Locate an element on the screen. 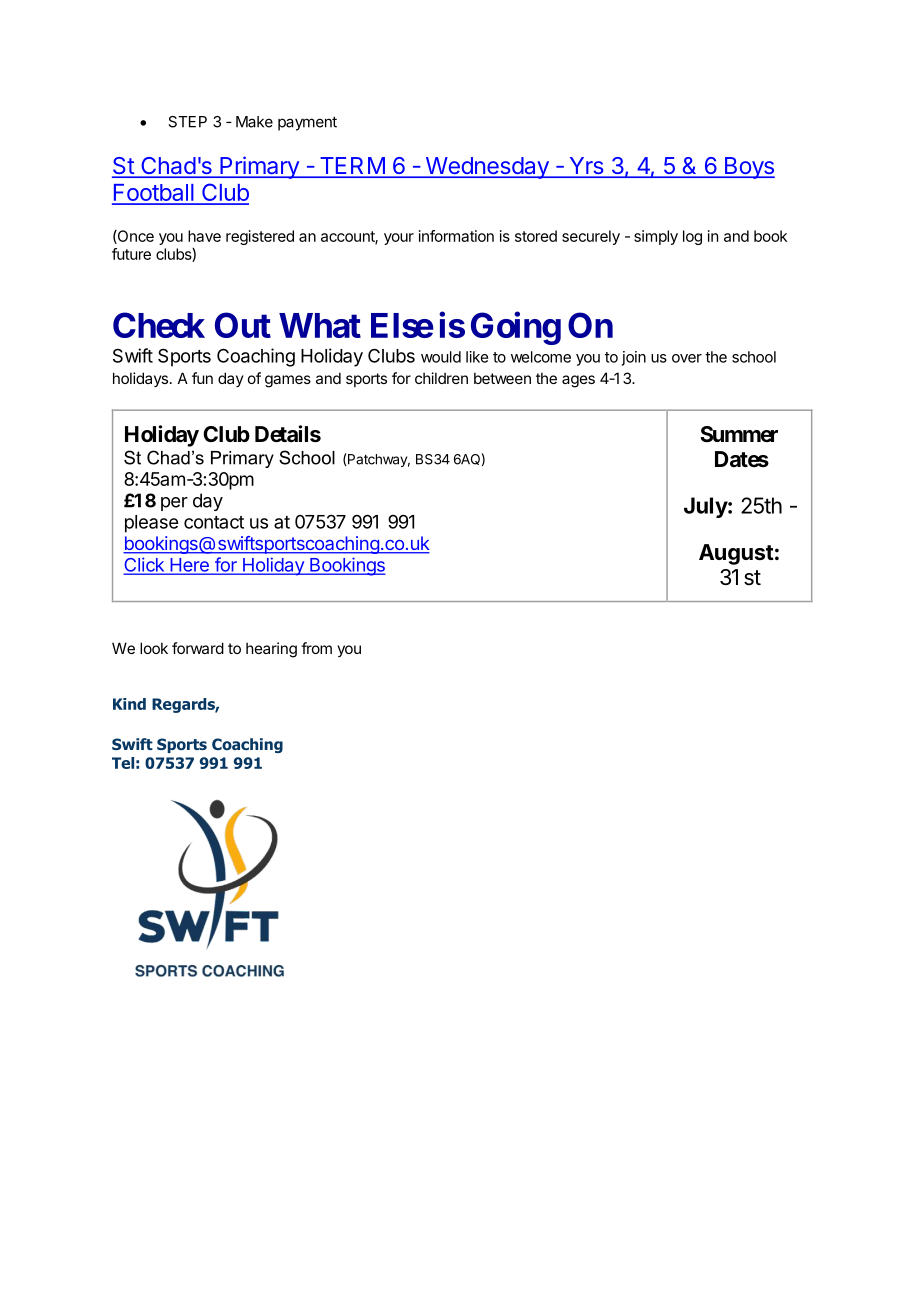 The height and width of the screenshot is (1308, 924). August is located at coordinates (736, 554).
